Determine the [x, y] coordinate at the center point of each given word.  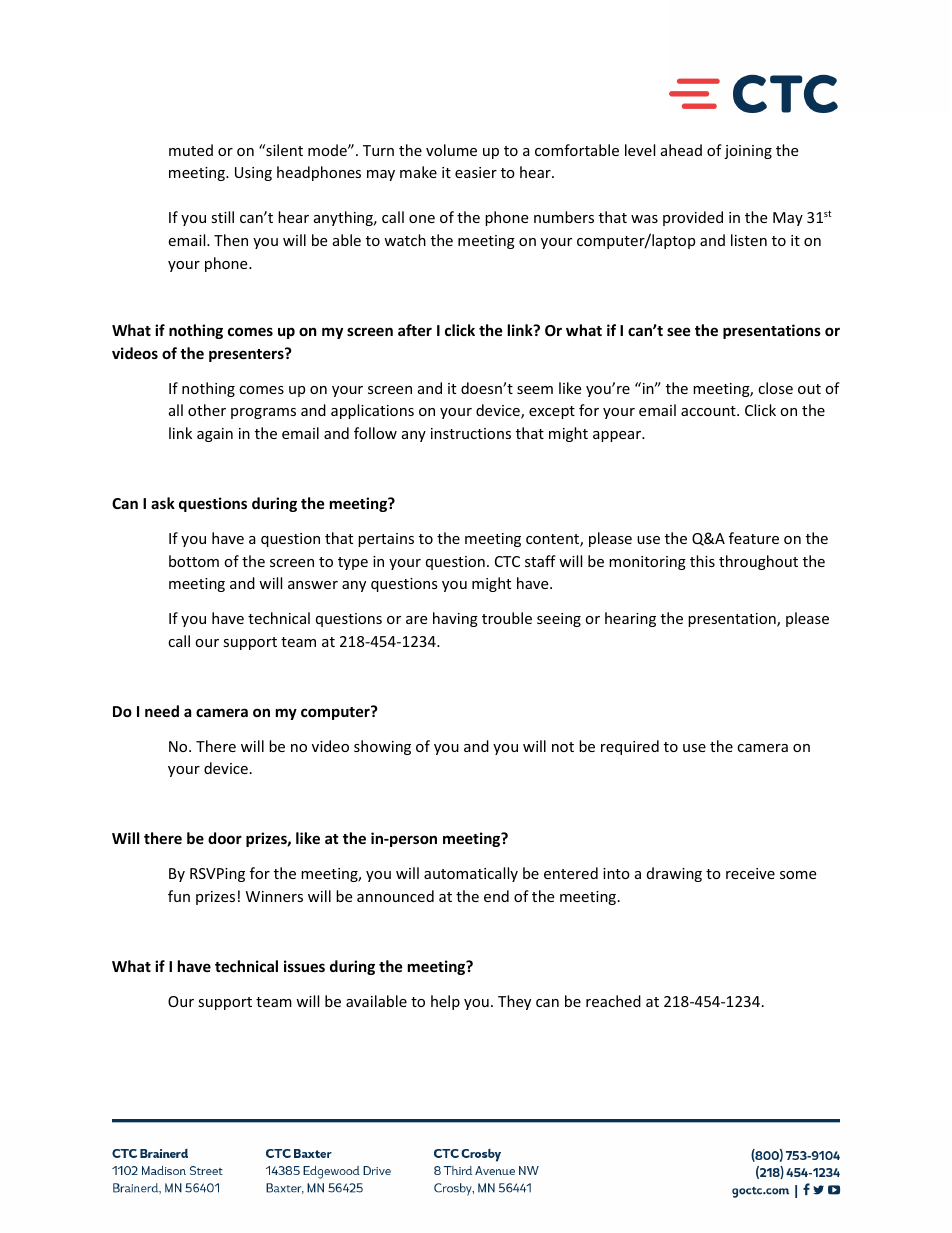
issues [304, 966]
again [215, 435]
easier [476, 172]
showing [382, 747]
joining [748, 152]
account [709, 411]
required [630, 747]
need [162, 711]
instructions [471, 433]
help [445, 1002]
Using [253, 174]
